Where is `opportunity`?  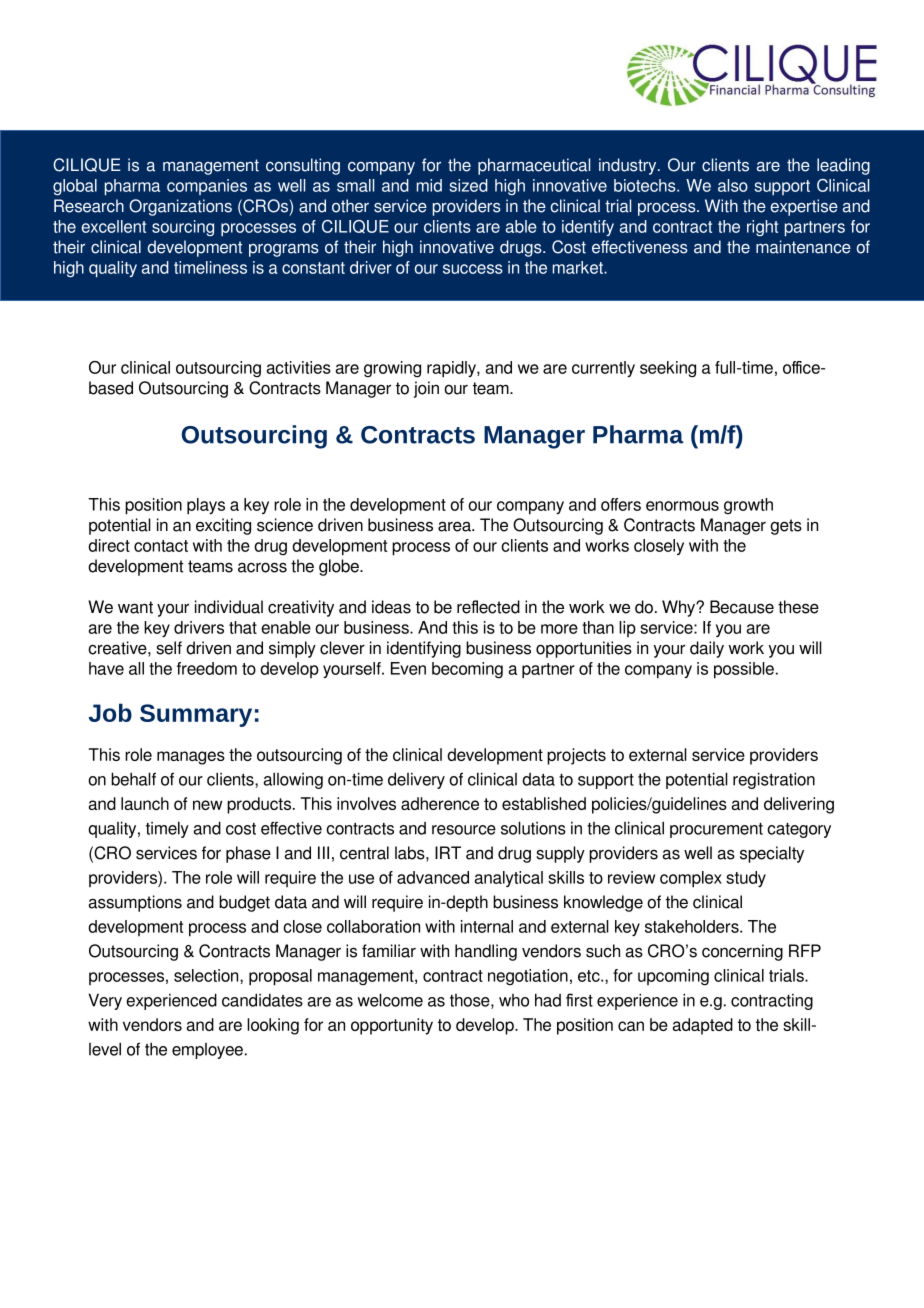 opportunity is located at coordinates (392, 1026).
